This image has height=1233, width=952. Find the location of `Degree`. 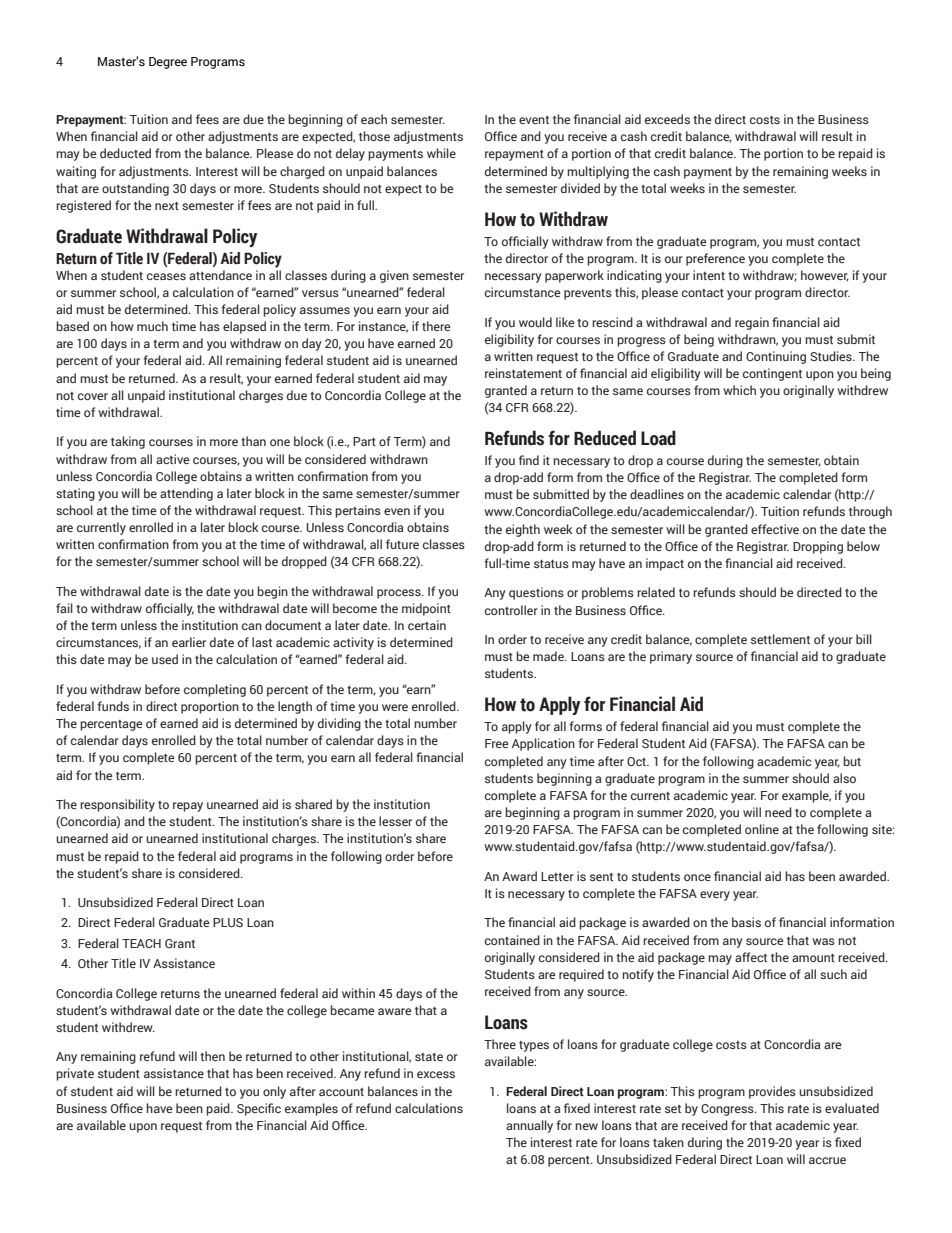

Degree is located at coordinates (168, 63).
